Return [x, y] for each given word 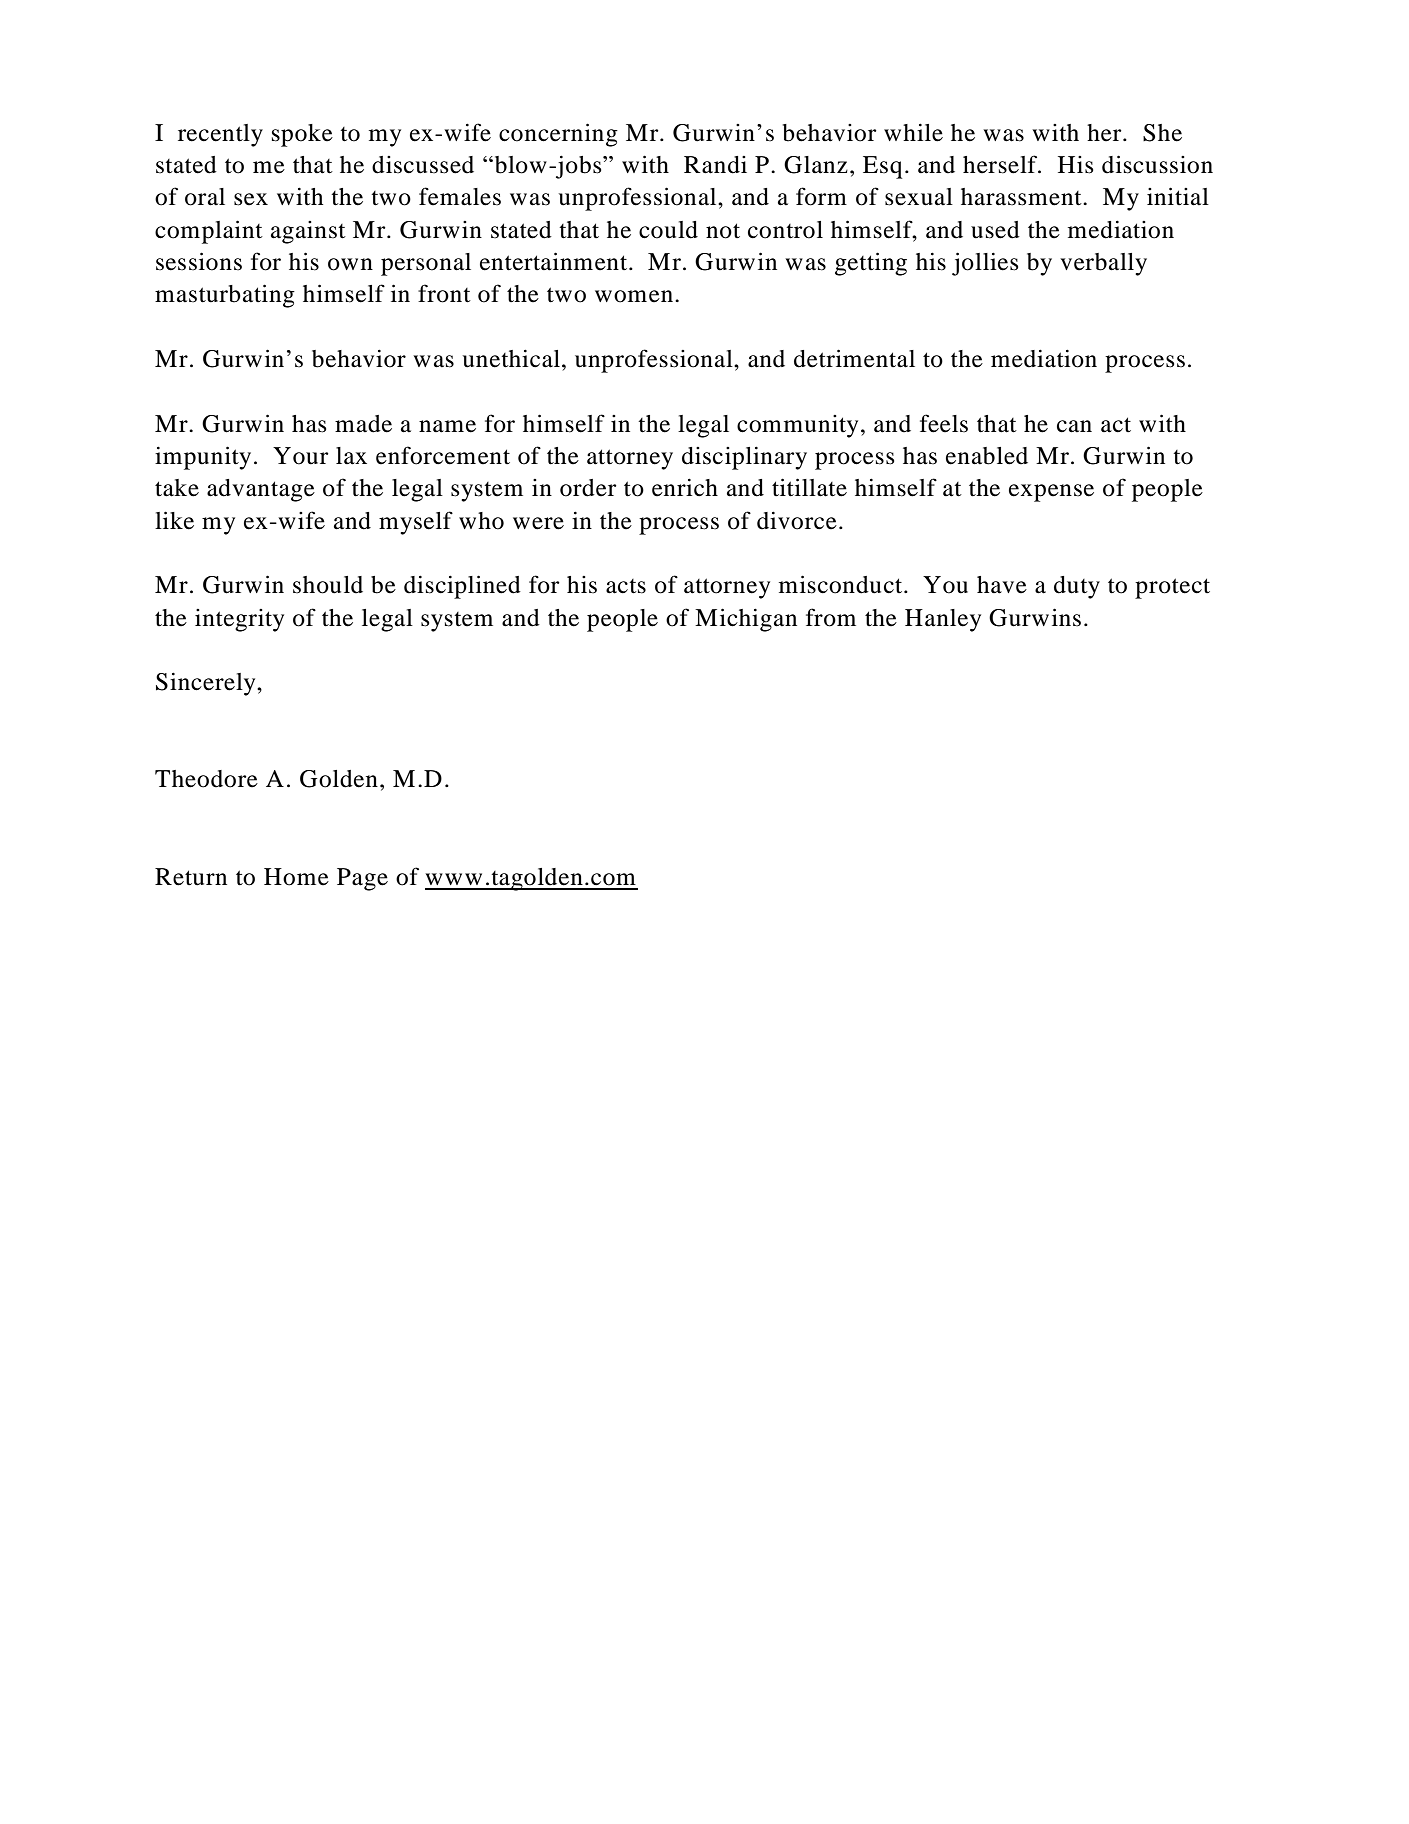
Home [296, 877]
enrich [685, 487]
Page [362, 879]
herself [1001, 164]
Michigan [746, 620]
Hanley [943, 620]
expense [1051, 493]
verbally [1103, 264]
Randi [715, 165]
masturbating [225, 296]
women [635, 296]
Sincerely [207, 684]
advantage [261, 490]
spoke [302, 135]
